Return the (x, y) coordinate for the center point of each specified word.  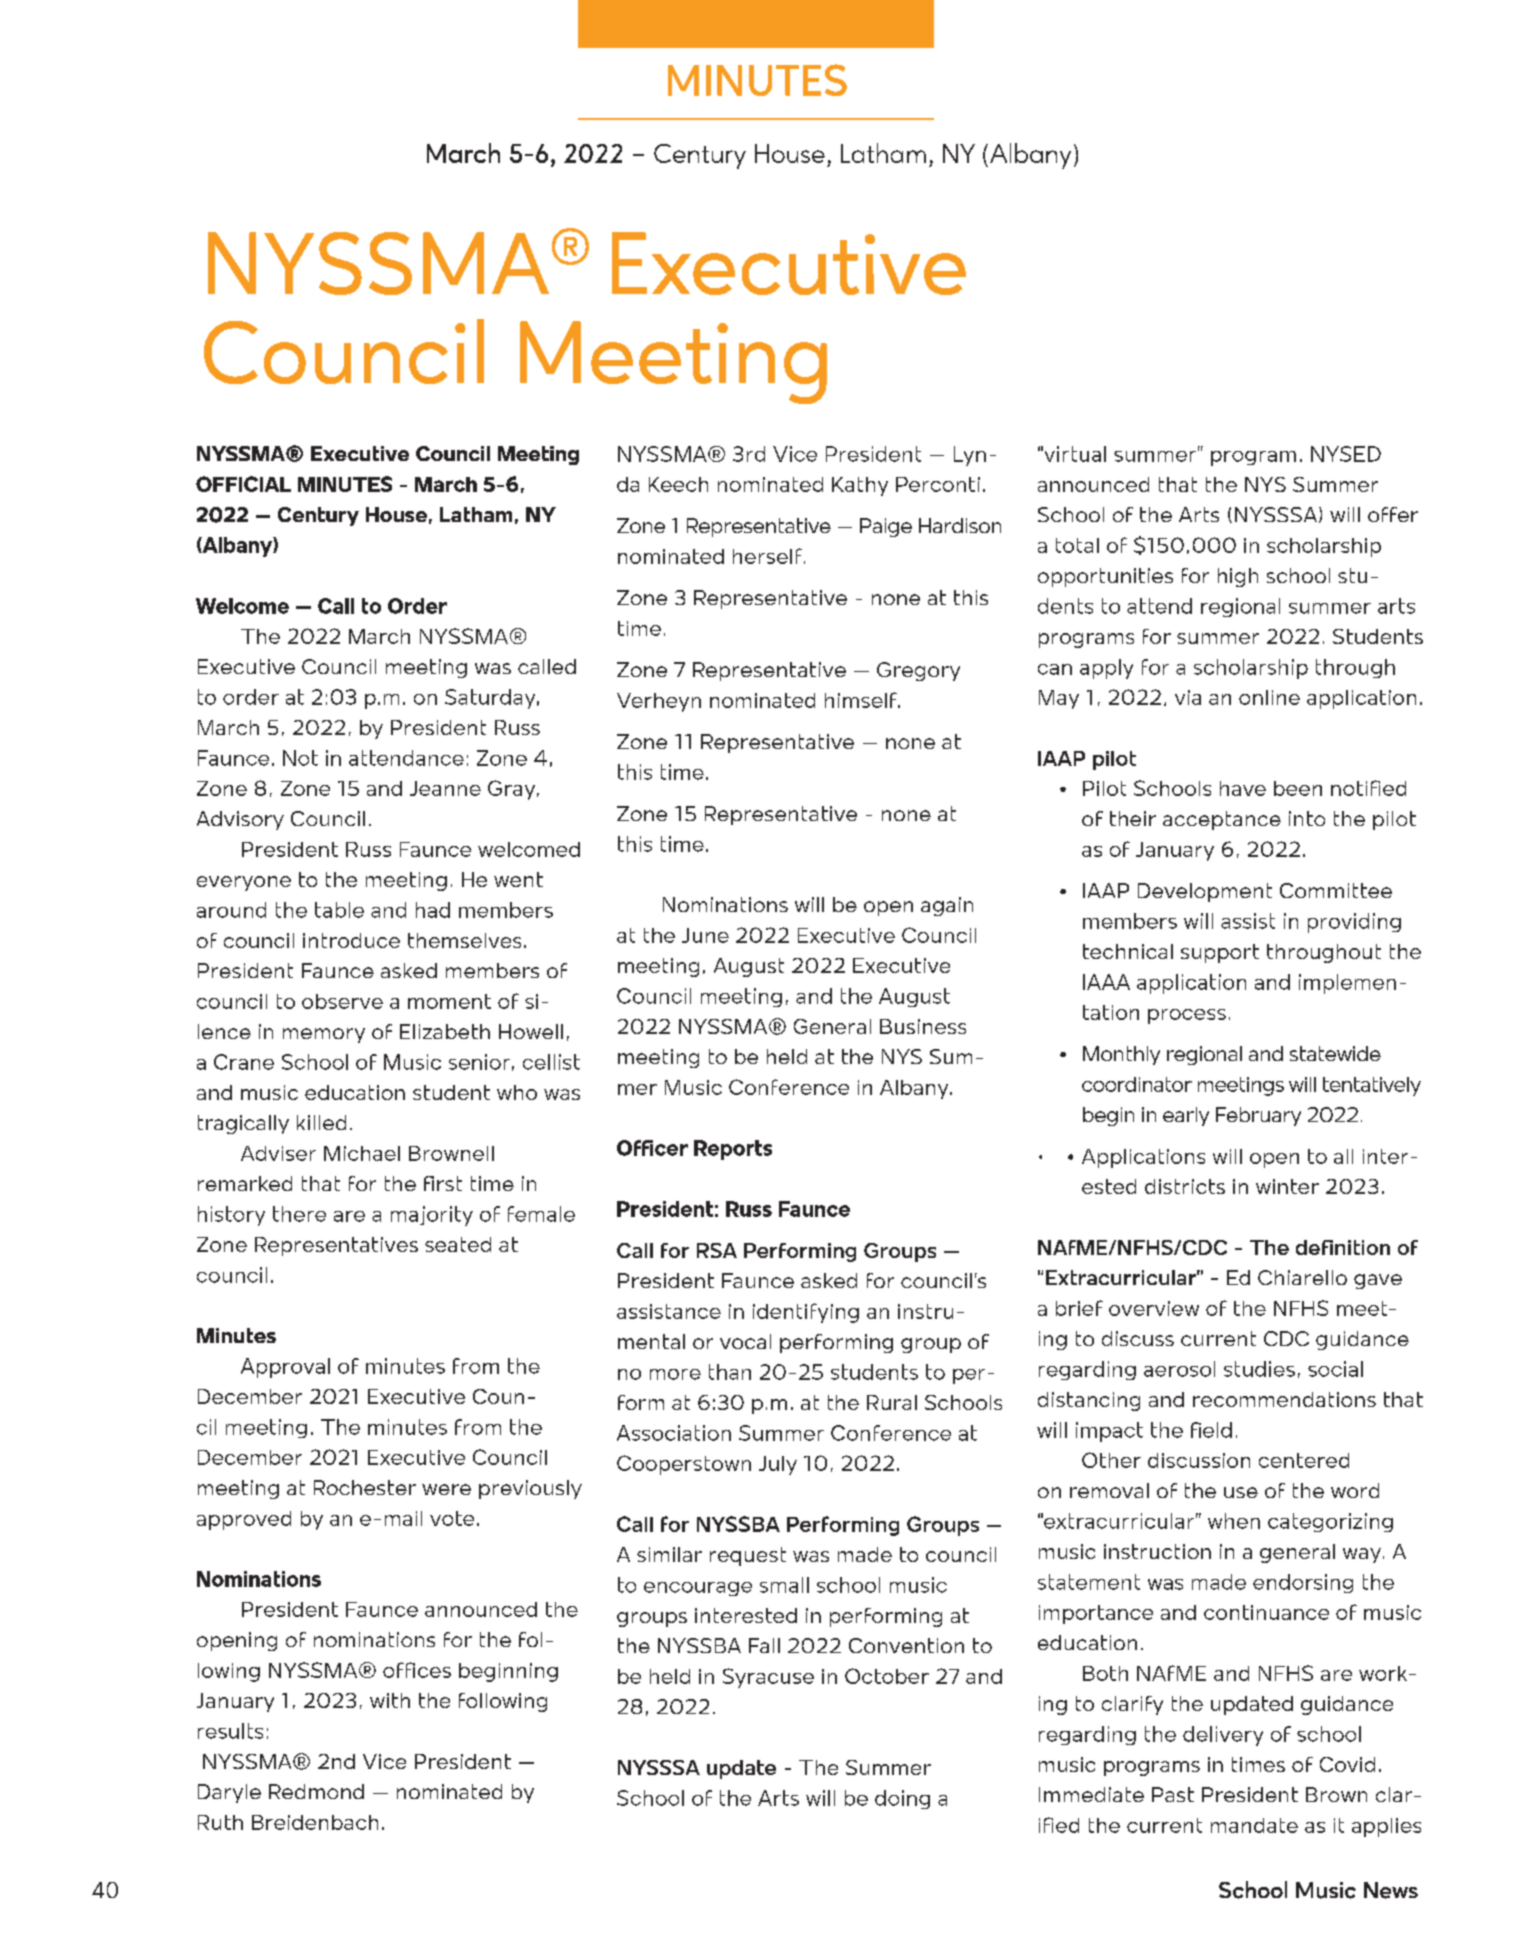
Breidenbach (315, 1822)
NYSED (1346, 454)
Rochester (365, 1487)
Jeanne (445, 788)
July (778, 1465)
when (1234, 1521)
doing (902, 1799)
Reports (733, 1150)
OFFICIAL (243, 484)
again (947, 906)
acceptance (1222, 820)
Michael (362, 1153)
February (1258, 1116)
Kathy (860, 486)
